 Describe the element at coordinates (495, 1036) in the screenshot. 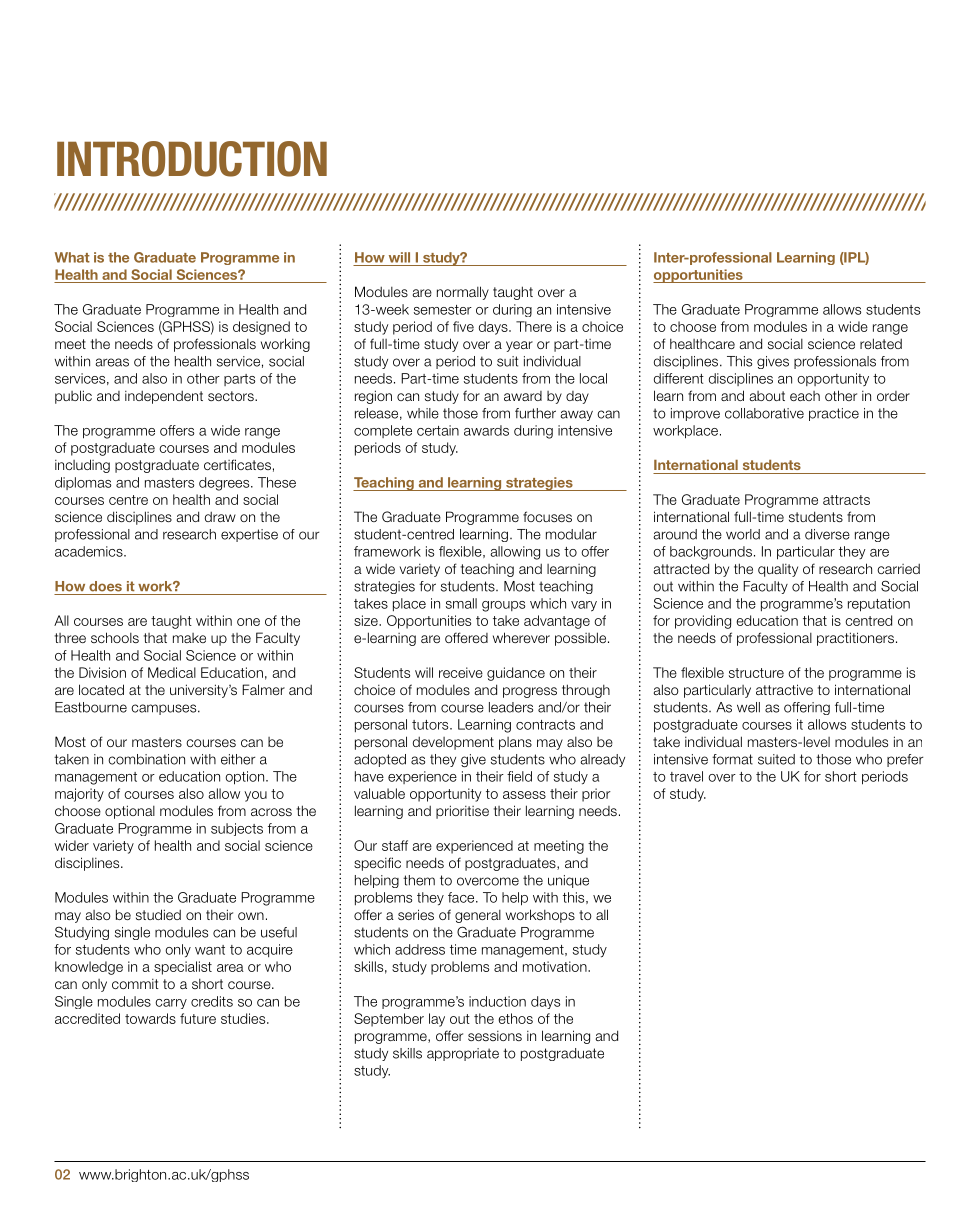

I see `sessions` at that location.
